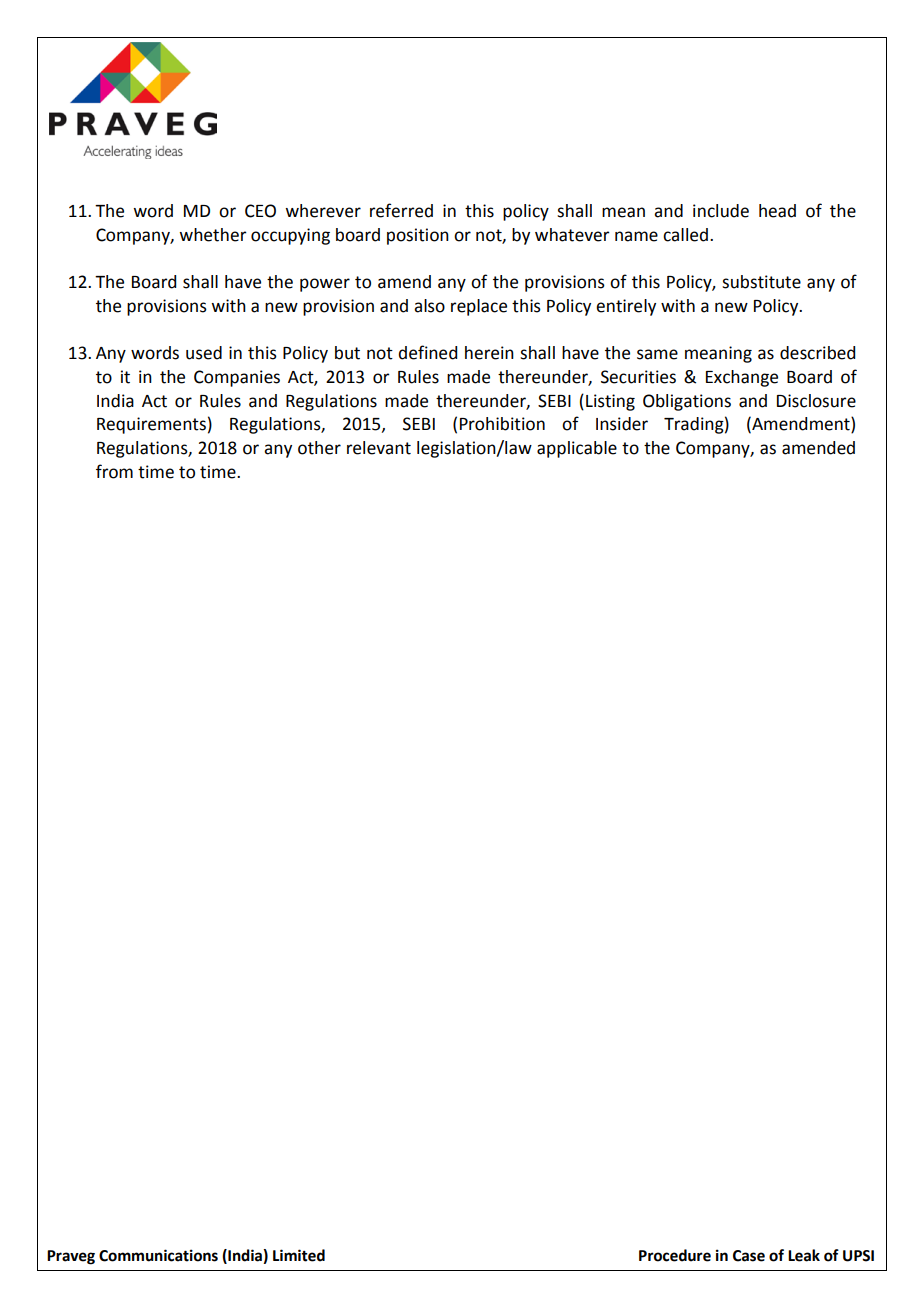 The image size is (924, 1308). I want to click on include, so click(721, 211).
